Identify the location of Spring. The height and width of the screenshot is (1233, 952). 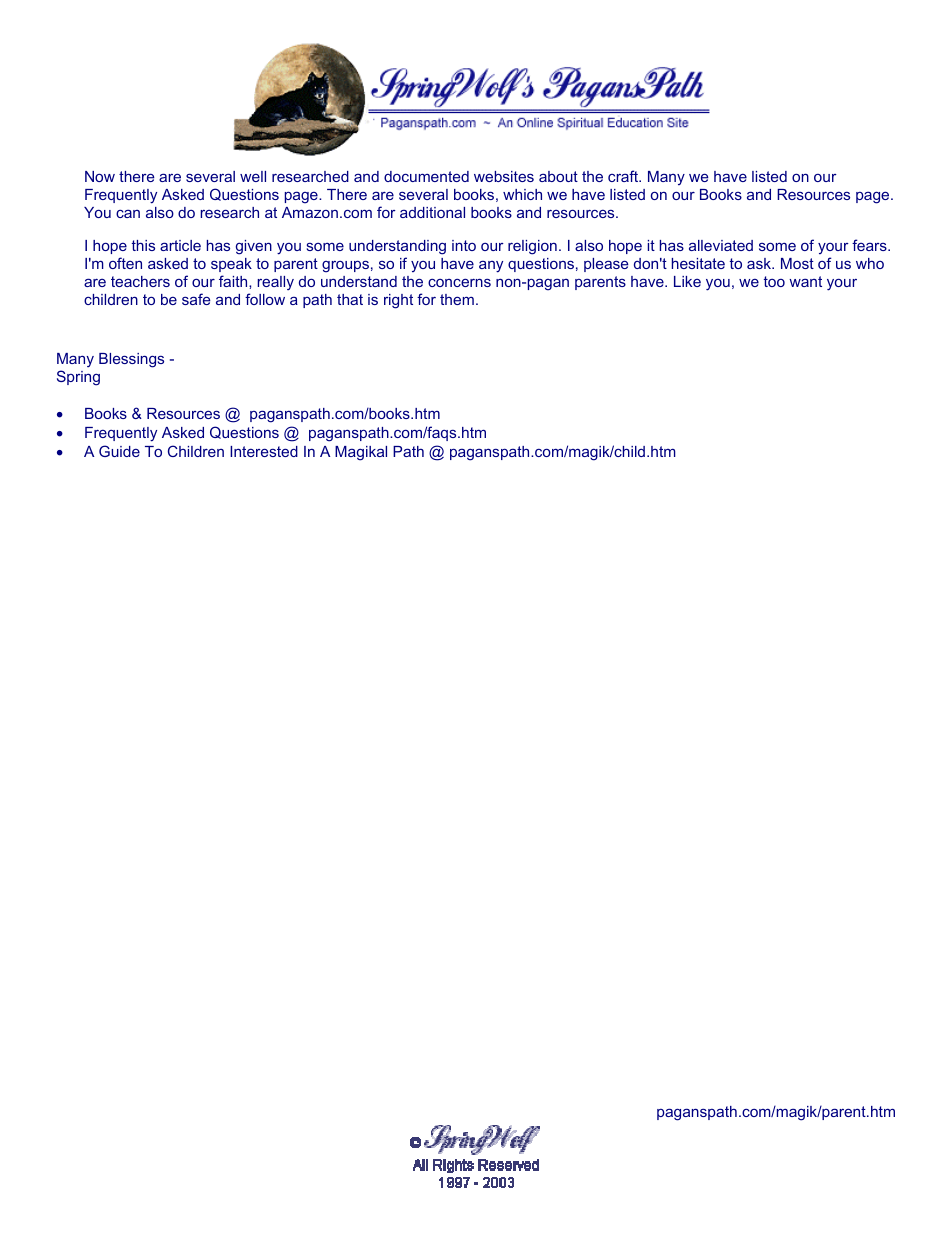
(78, 378).
